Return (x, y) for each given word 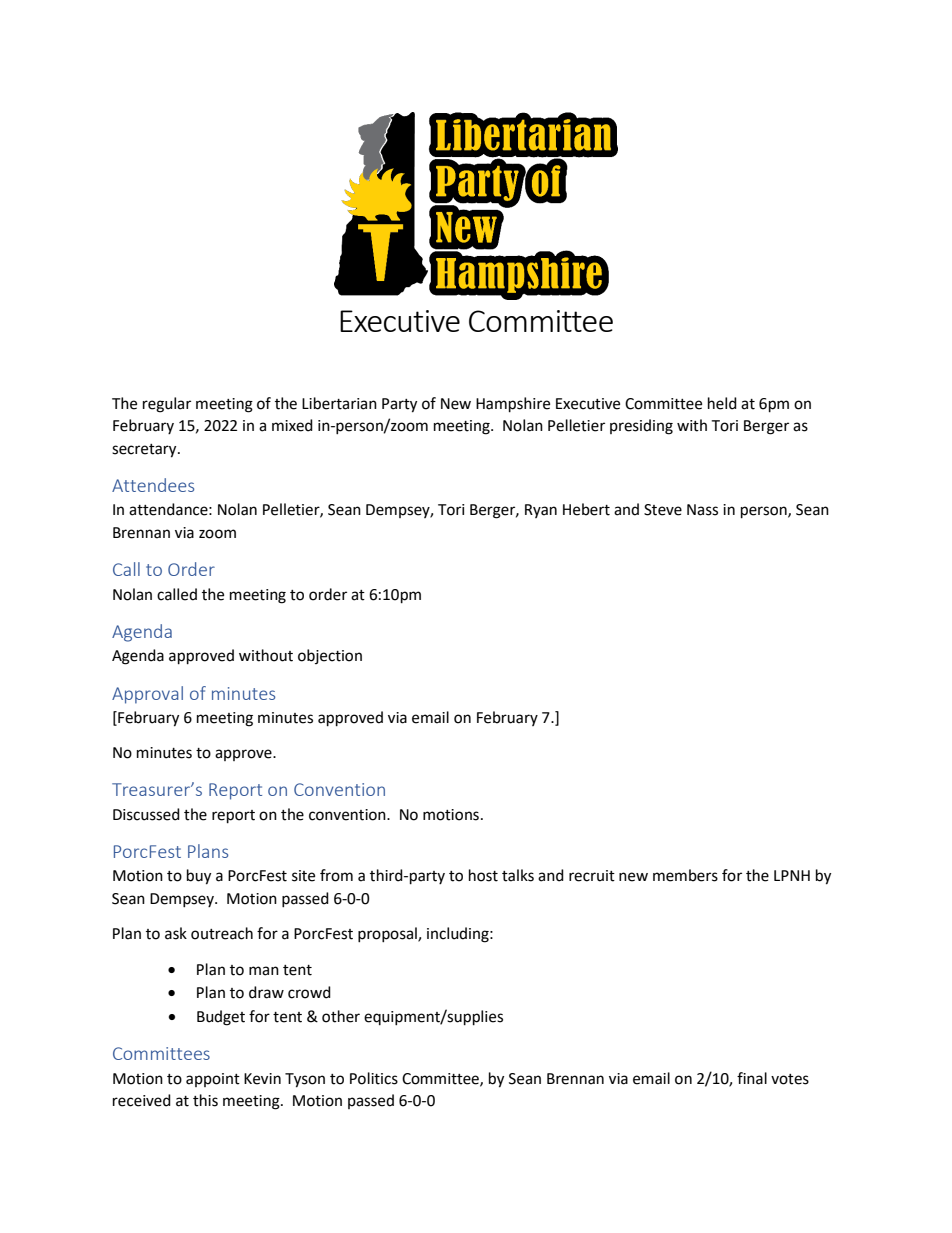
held (722, 403)
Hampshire (513, 405)
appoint (213, 1080)
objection (330, 656)
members (685, 875)
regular (167, 405)
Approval (147, 695)
